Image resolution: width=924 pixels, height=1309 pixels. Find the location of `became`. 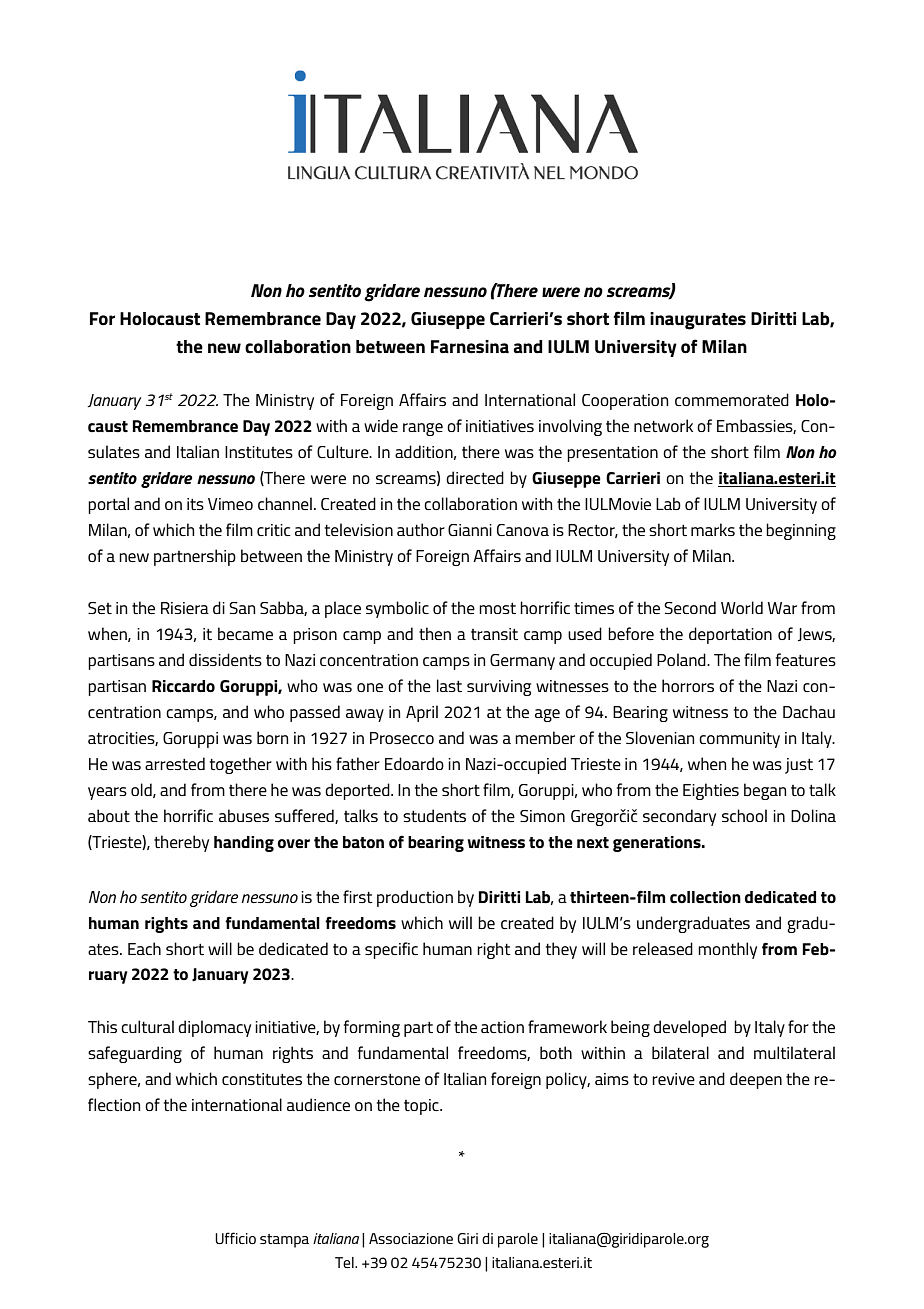

became is located at coordinates (245, 633).
